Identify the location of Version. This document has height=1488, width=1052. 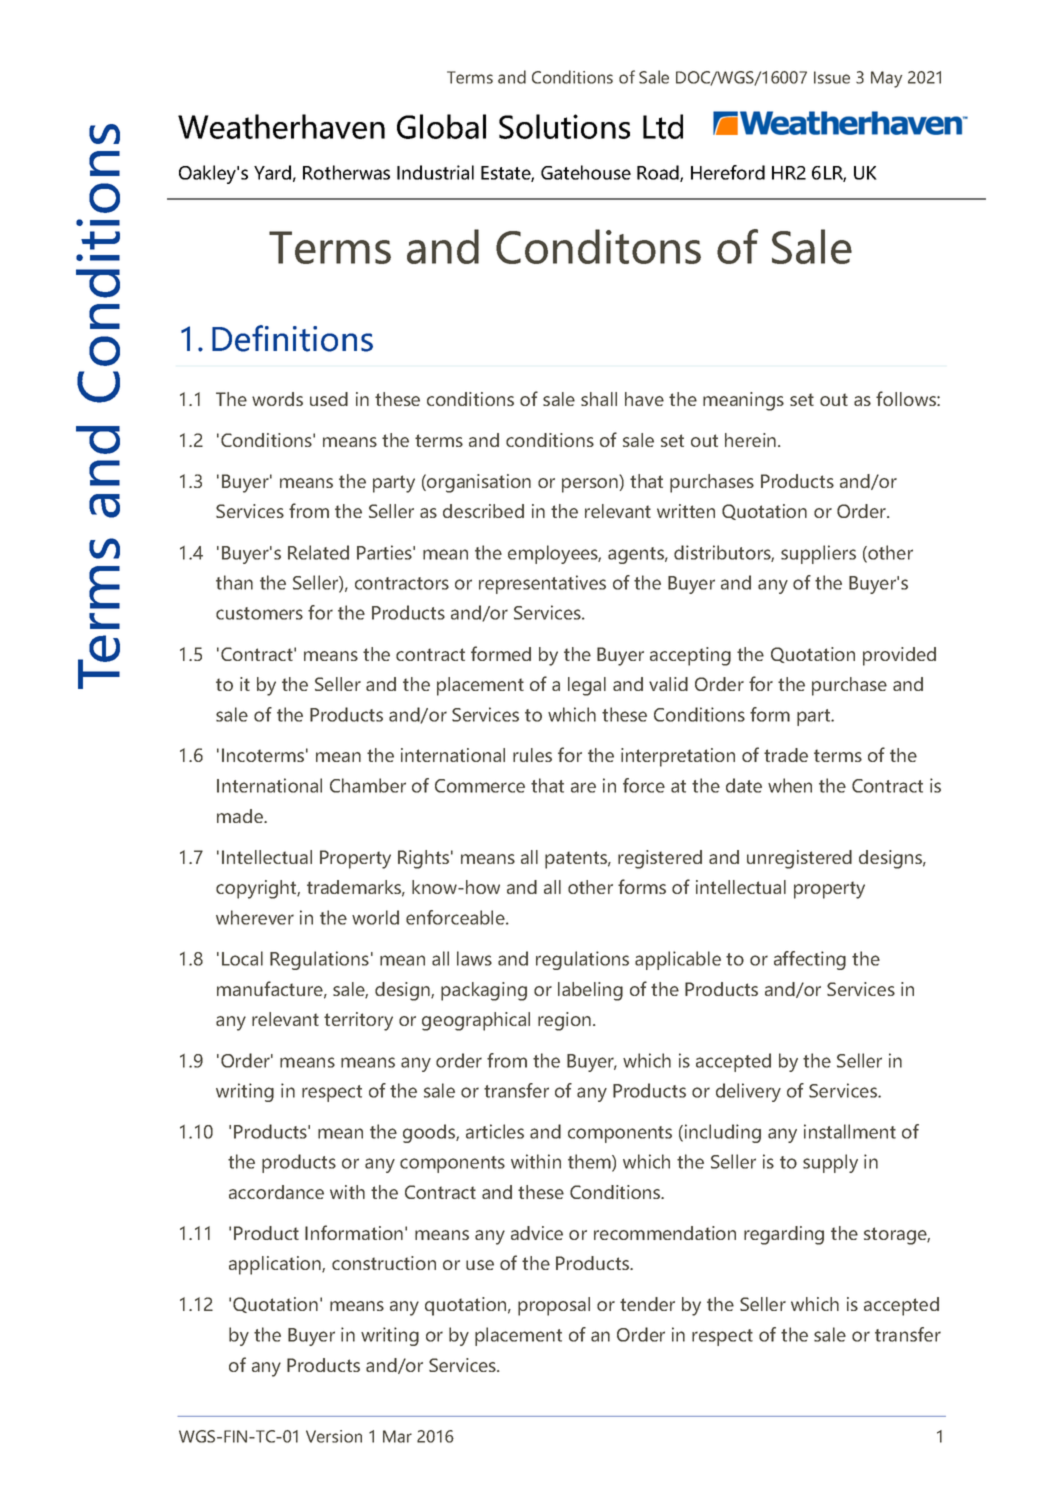
(334, 1436).
